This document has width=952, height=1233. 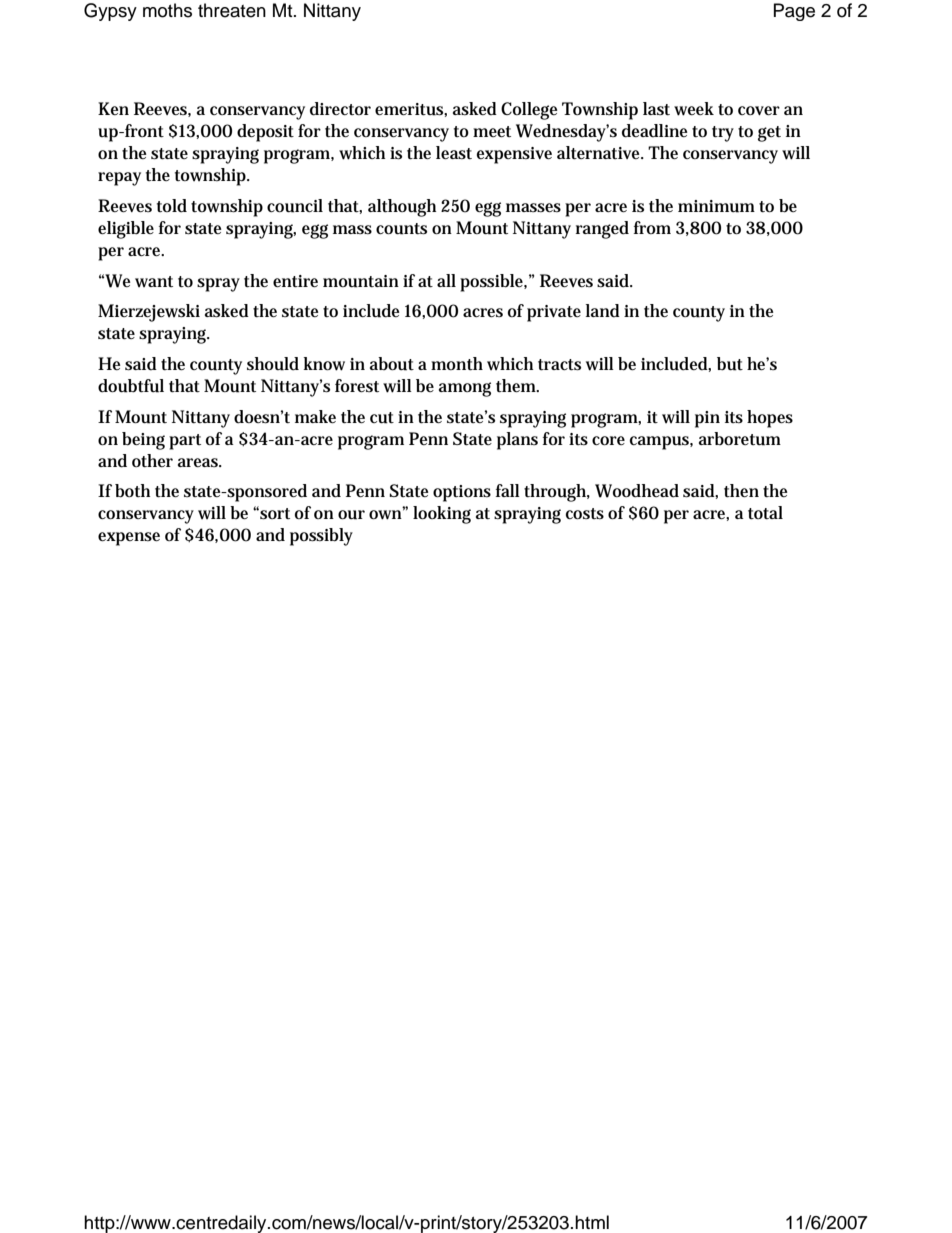 What do you see at coordinates (129, 539) in the document?
I see `expense` at bounding box center [129, 539].
